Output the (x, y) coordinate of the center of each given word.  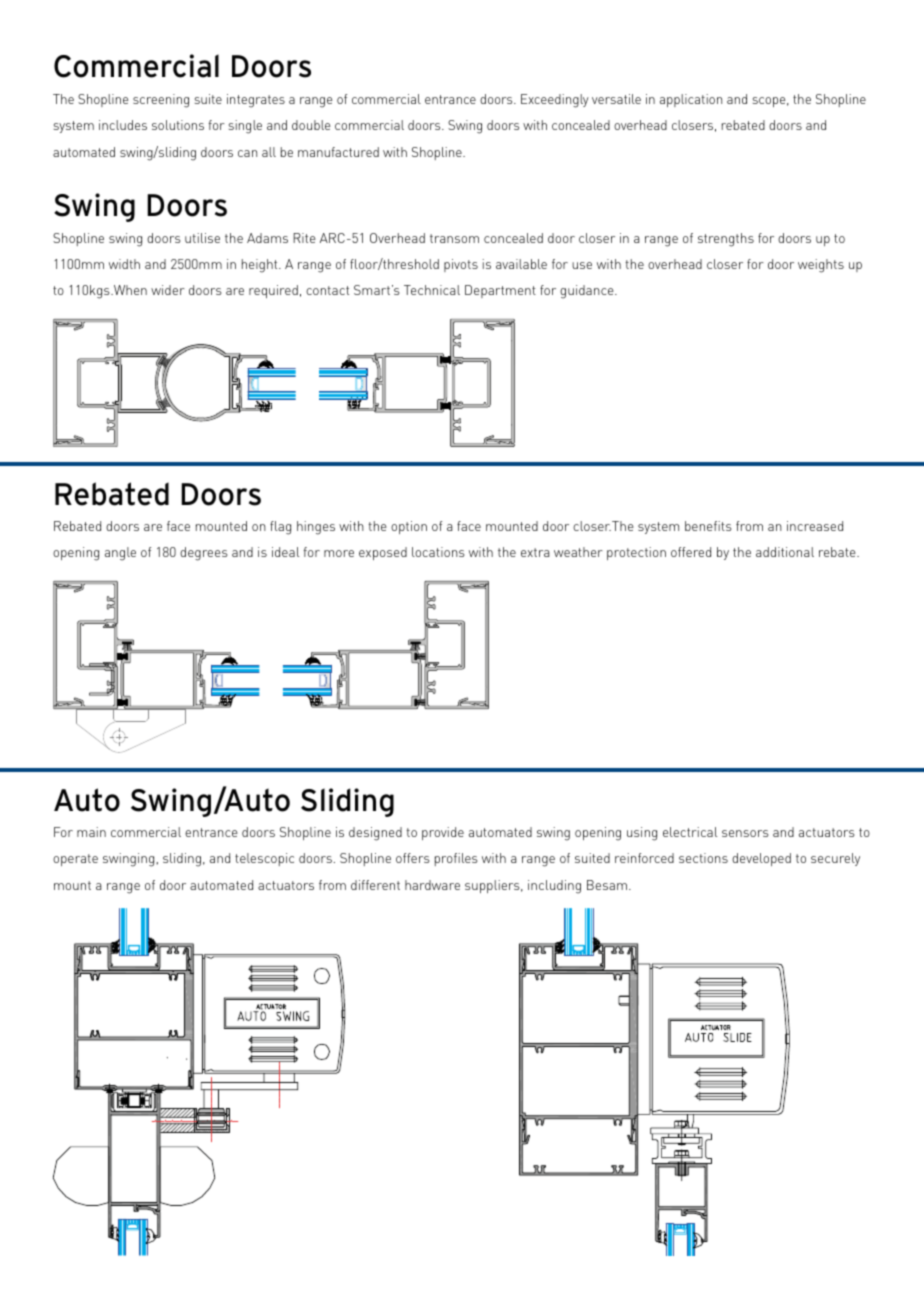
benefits (708, 526)
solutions (178, 125)
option (409, 527)
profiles (456, 859)
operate (75, 860)
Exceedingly (555, 101)
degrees (204, 554)
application (691, 100)
